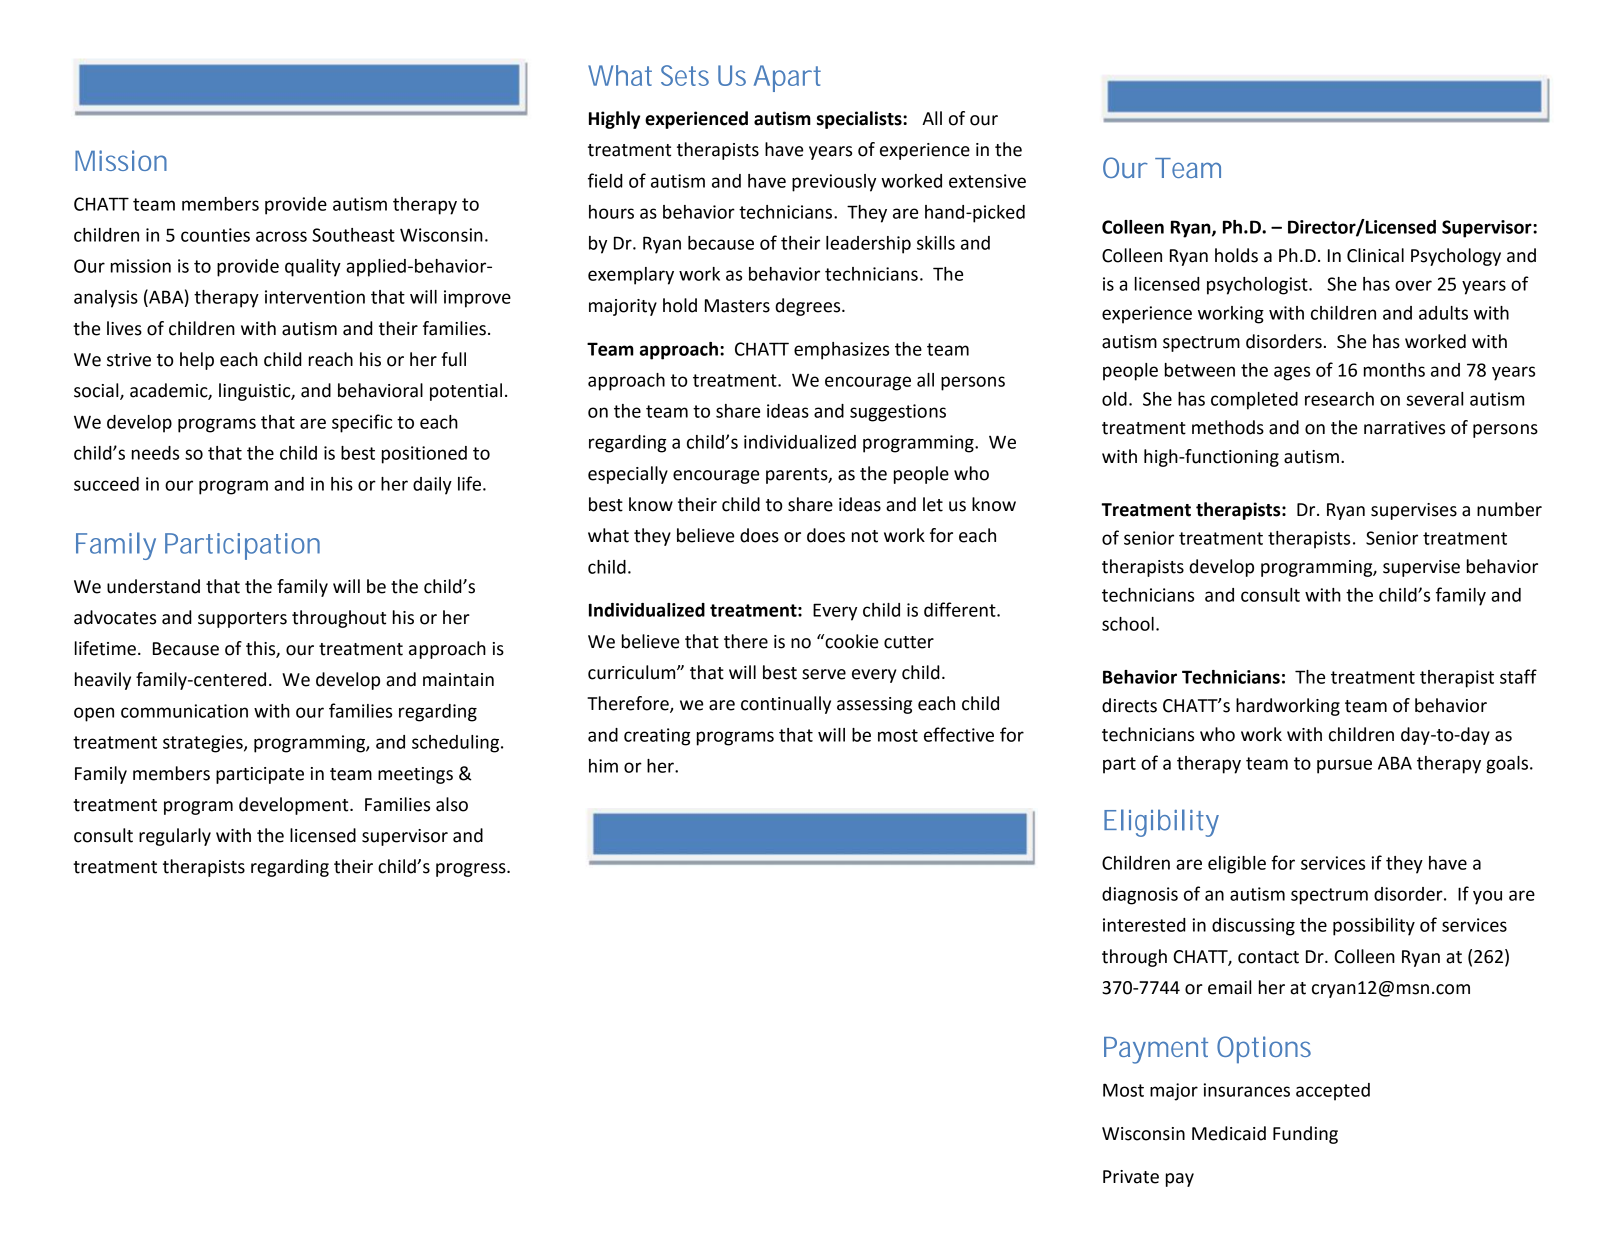 The image size is (1616, 1249). Describe the element at coordinates (1344, 766) in the document. I see `pursue` at that location.
